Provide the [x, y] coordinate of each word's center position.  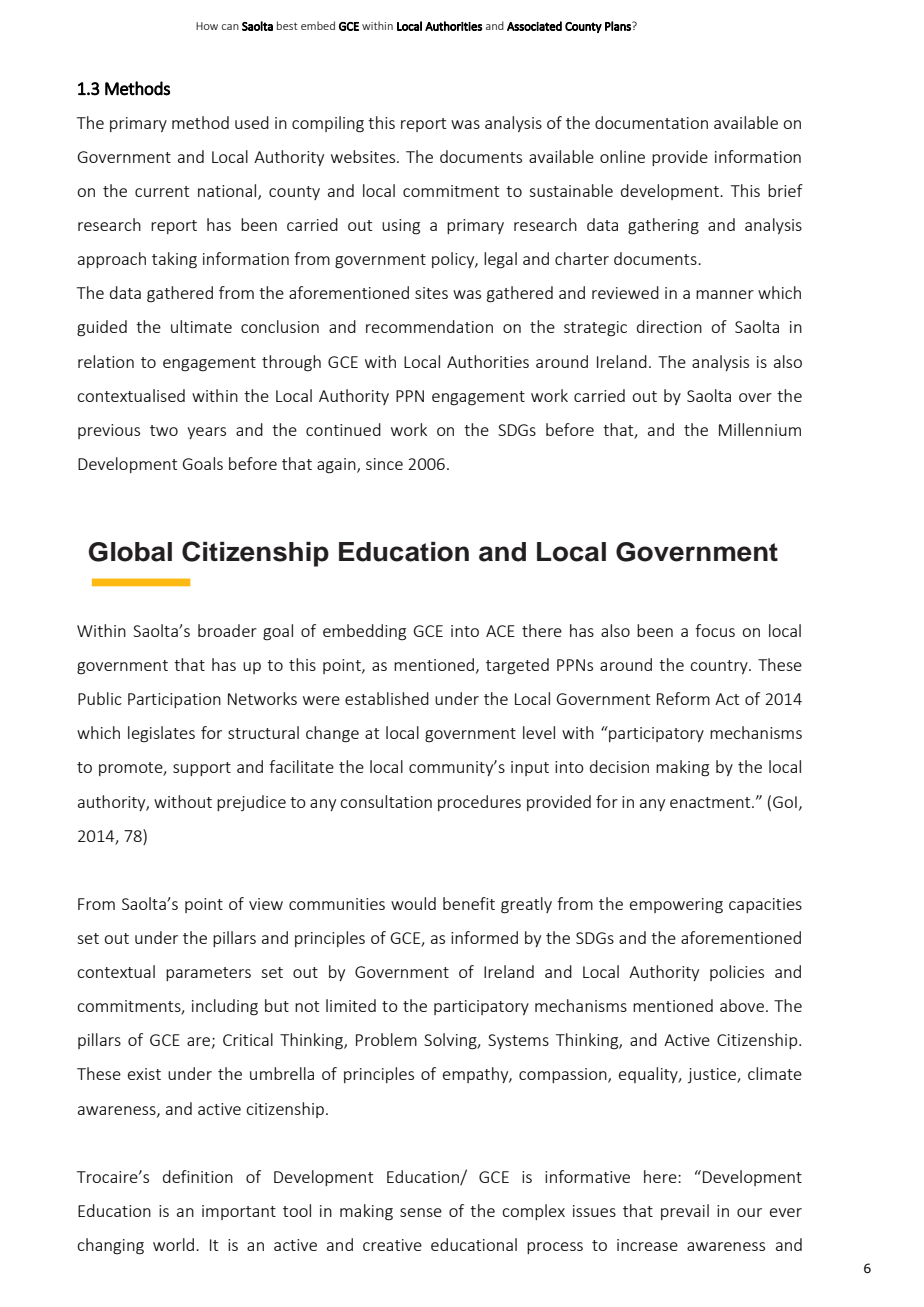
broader [227, 630]
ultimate [201, 326]
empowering [676, 906]
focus [715, 630]
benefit [469, 903]
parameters [208, 974]
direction [669, 326]
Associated [534, 26]
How [207, 26]
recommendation [429, 326]
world [175, 1244]
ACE [500, 631]
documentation [651, 122]
